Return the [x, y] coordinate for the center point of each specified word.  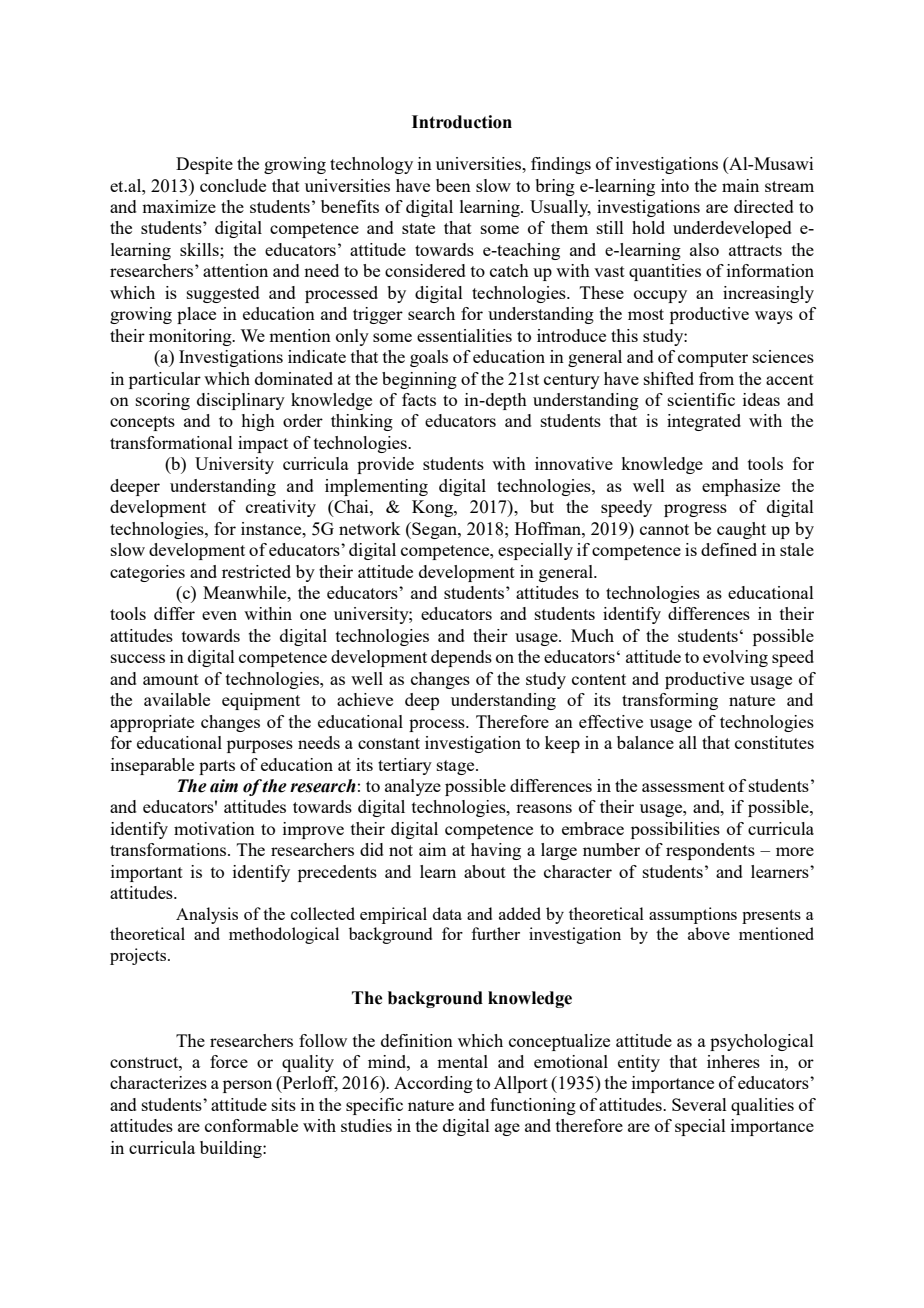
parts [217, 767]
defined [729, 549]
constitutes [774, 742]
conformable [251, 1125]
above [709, 933]
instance [272, 528]
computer [713, 359]
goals [429, 358]
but [542, 506]
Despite [204, 165]
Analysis [207, 915]
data [447, 913]
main [740, 185]
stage [457, 767]
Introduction [462, 122]
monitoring [191, 337]
